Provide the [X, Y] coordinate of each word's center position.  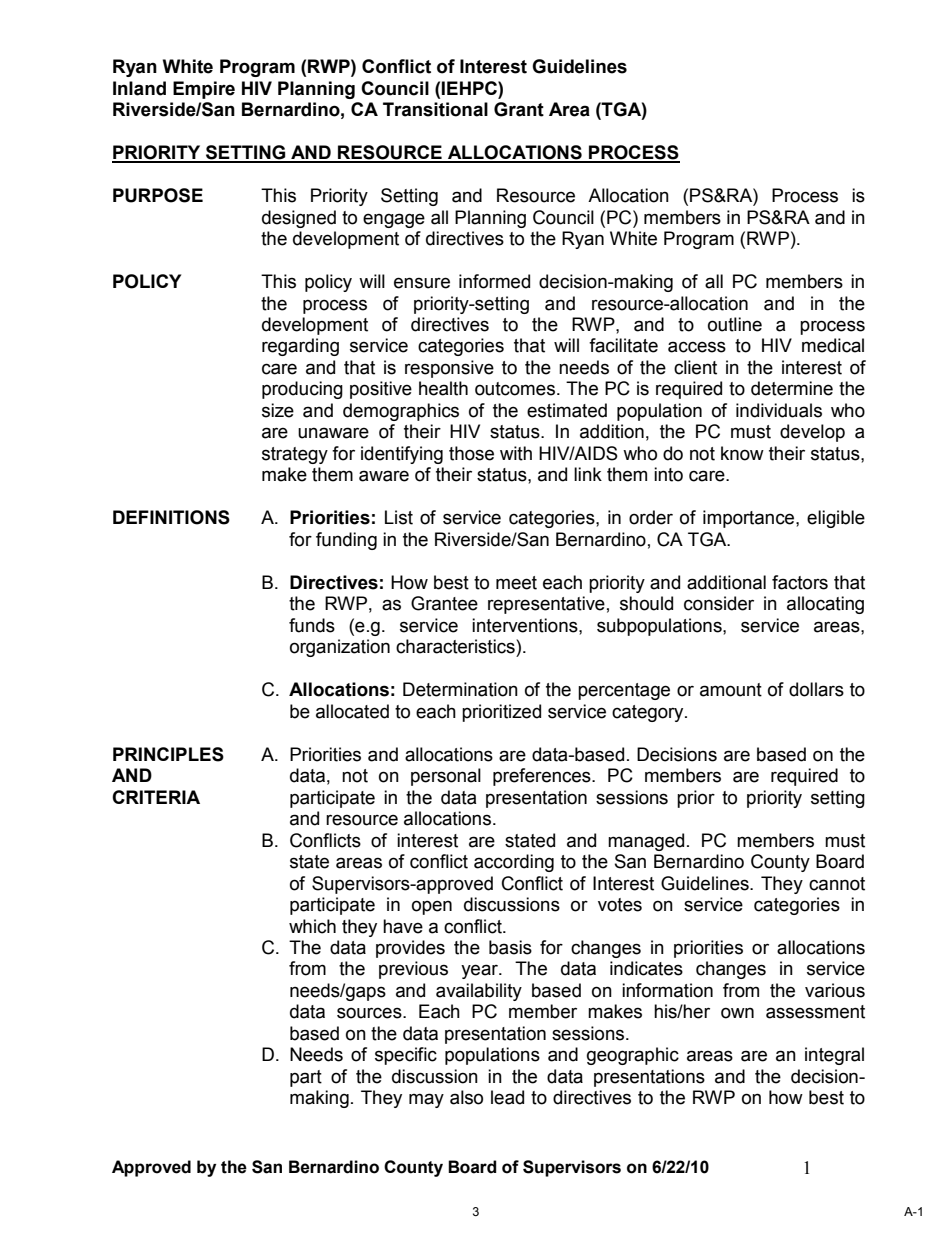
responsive [449, 369]
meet [516, 583]
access [697, 347]
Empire [204, 90]
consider [719, 603]
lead [507, 1097]
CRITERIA [156, 797]
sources [370, 1013]
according [514, 863]
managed [646, 842]
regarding [300, 347]
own [737, 1013]
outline [735, 324]
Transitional [435, 109]
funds [312, 625]
